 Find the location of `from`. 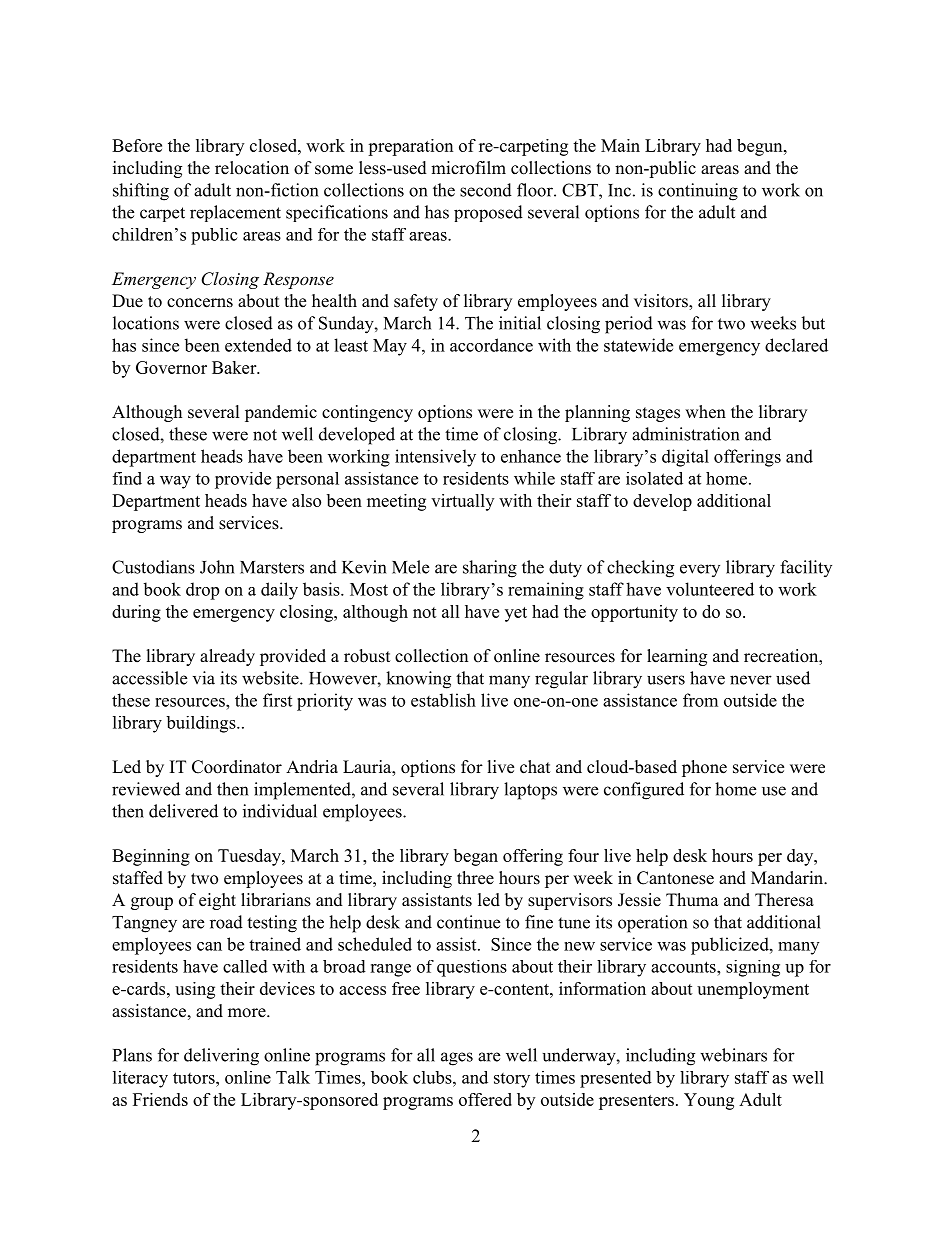

from is located at coordinates (700, 700).
